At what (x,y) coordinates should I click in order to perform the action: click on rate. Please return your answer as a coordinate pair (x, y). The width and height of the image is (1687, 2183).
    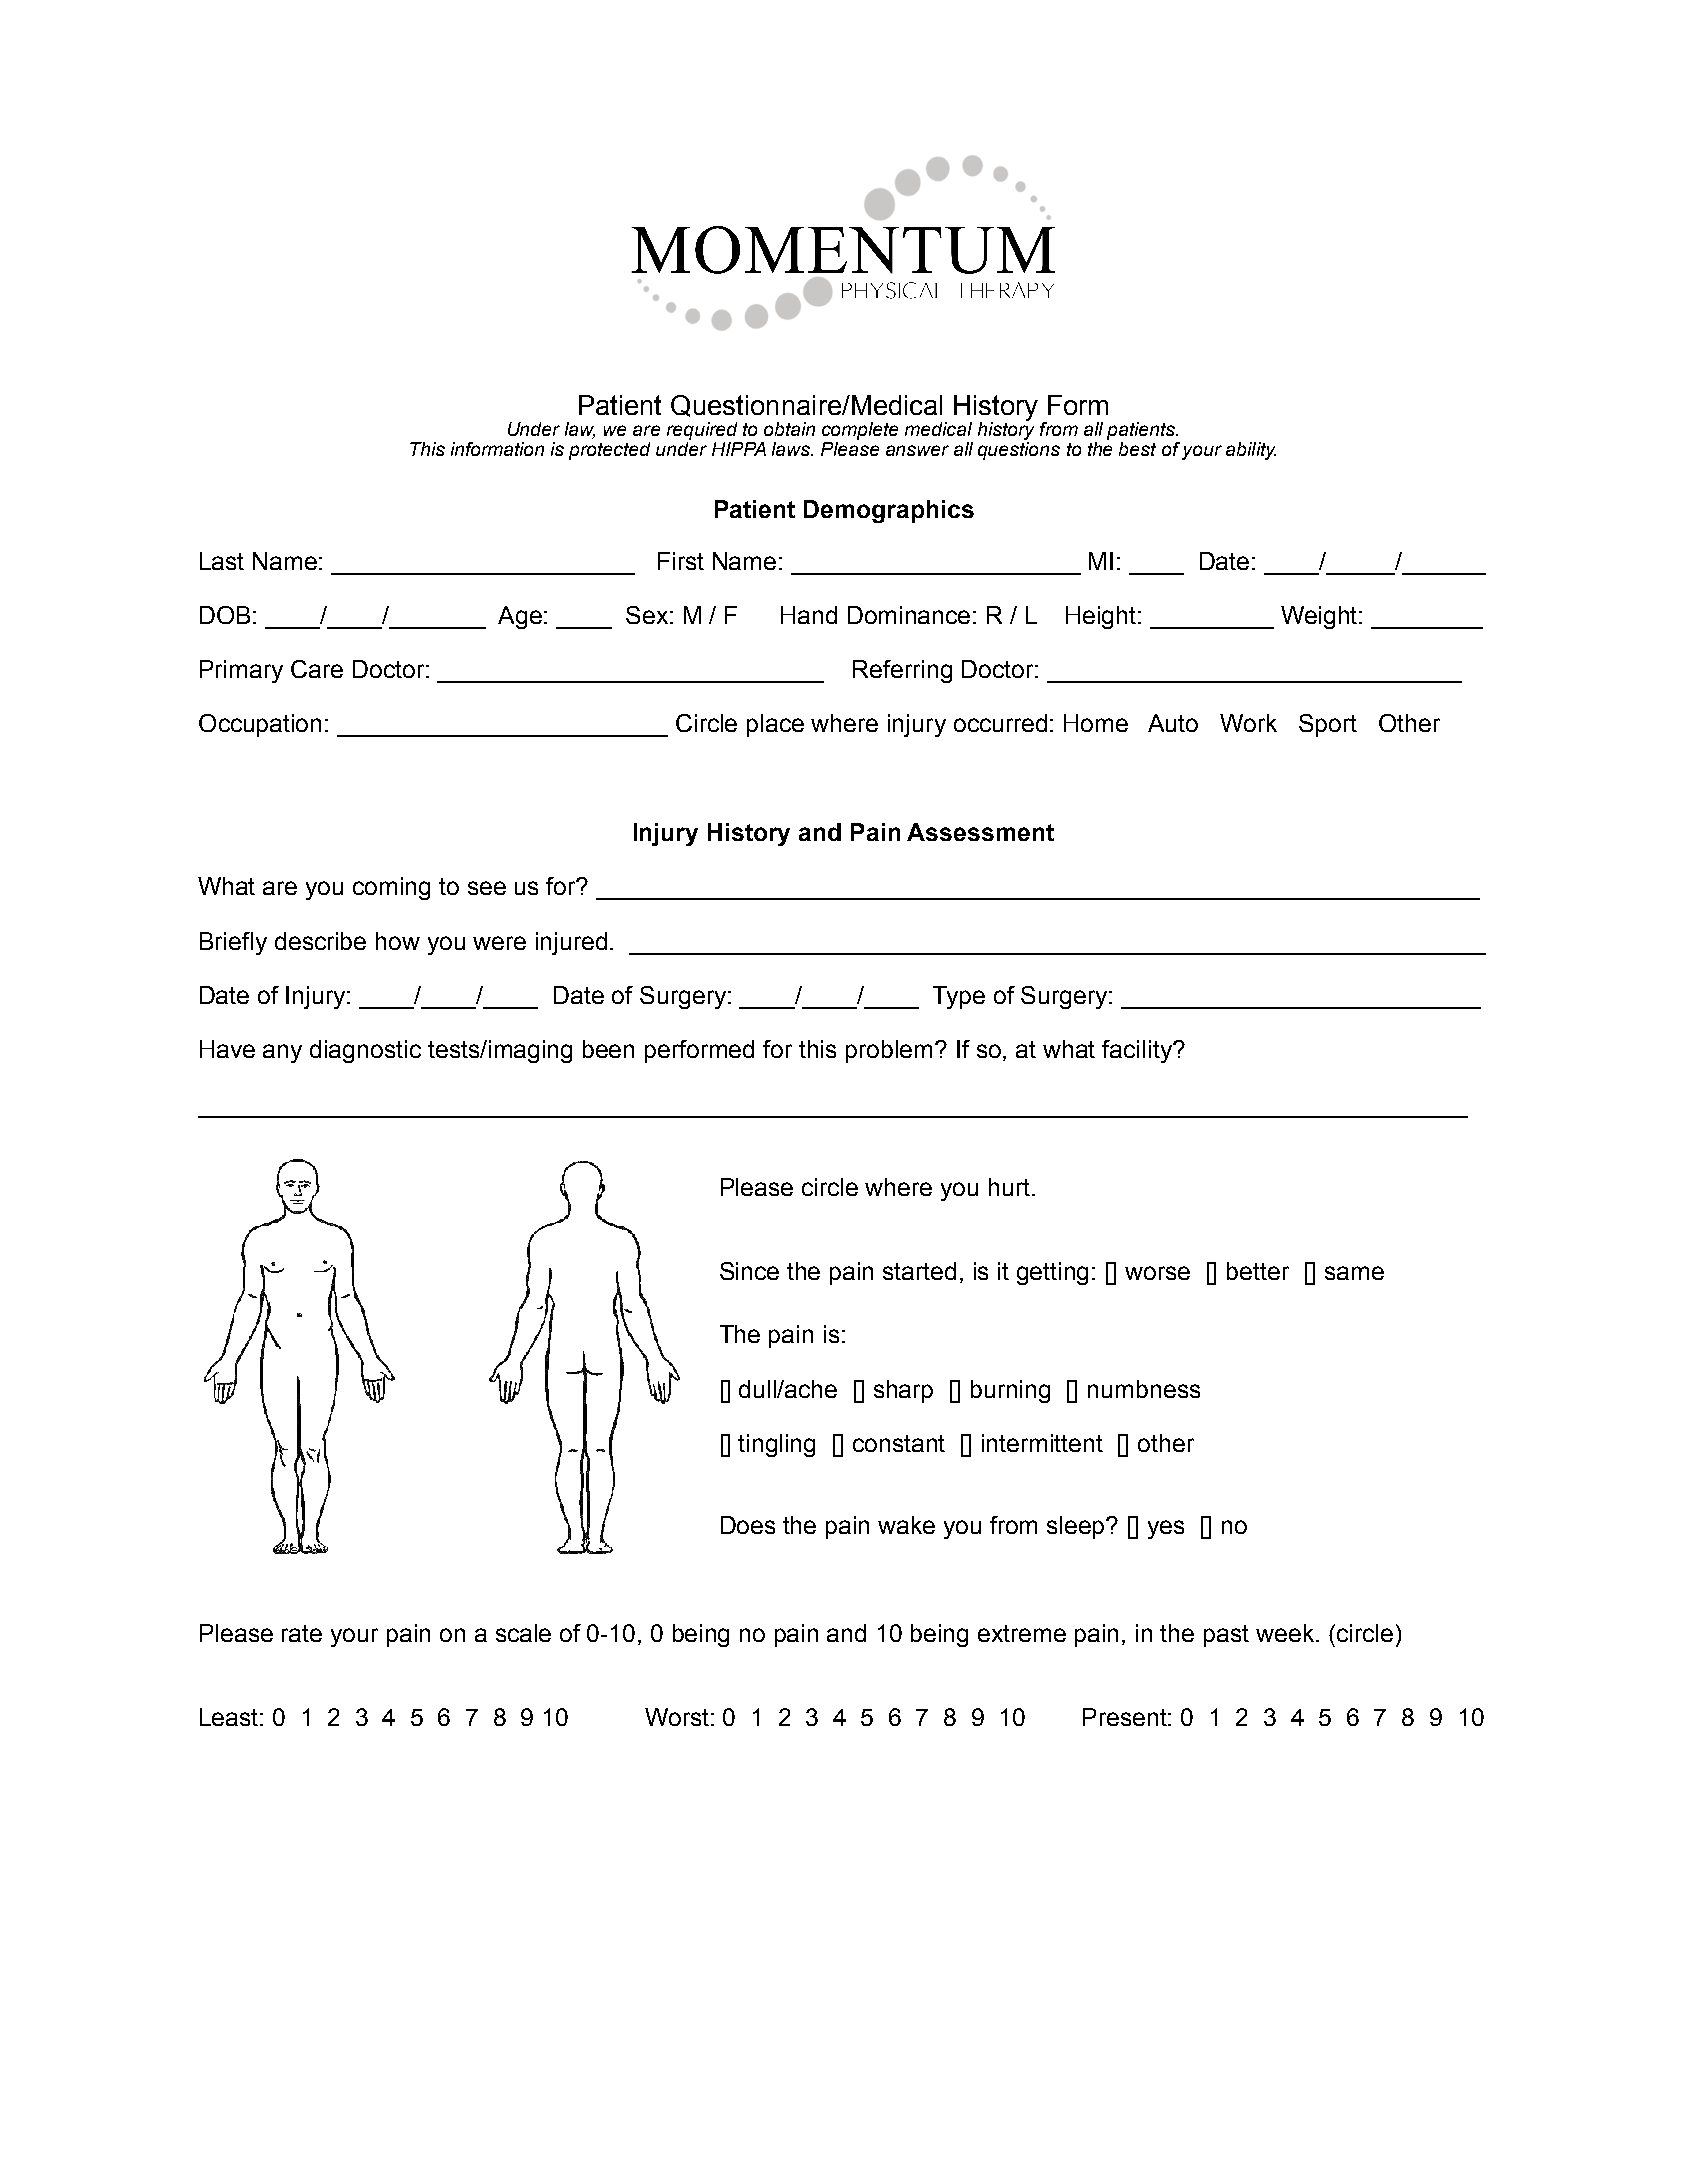
    Looking at the image, I should click on (302, 1633).
